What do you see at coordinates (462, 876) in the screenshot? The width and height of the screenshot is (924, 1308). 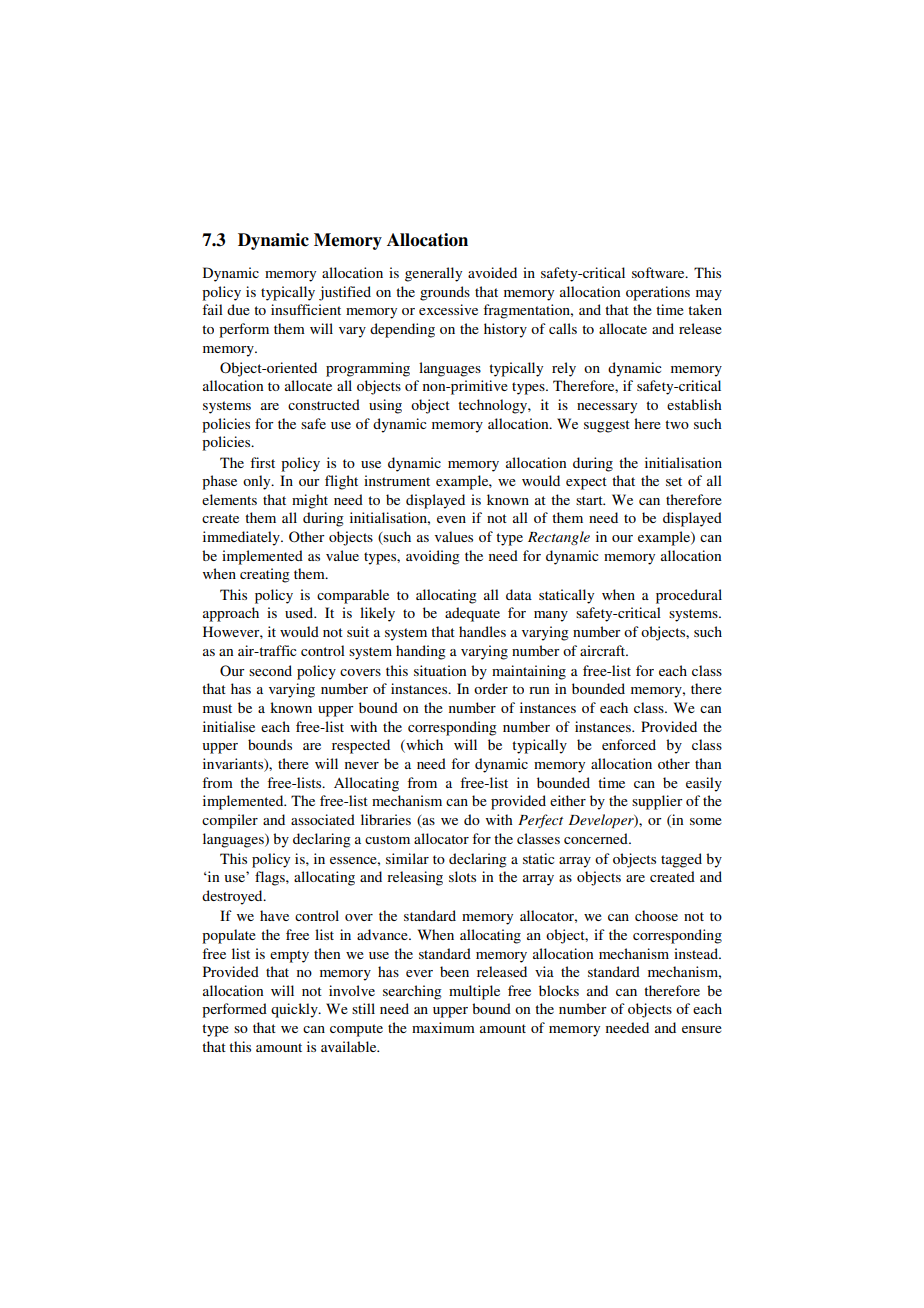 I see `slots` at bounding box center [462, 876].
